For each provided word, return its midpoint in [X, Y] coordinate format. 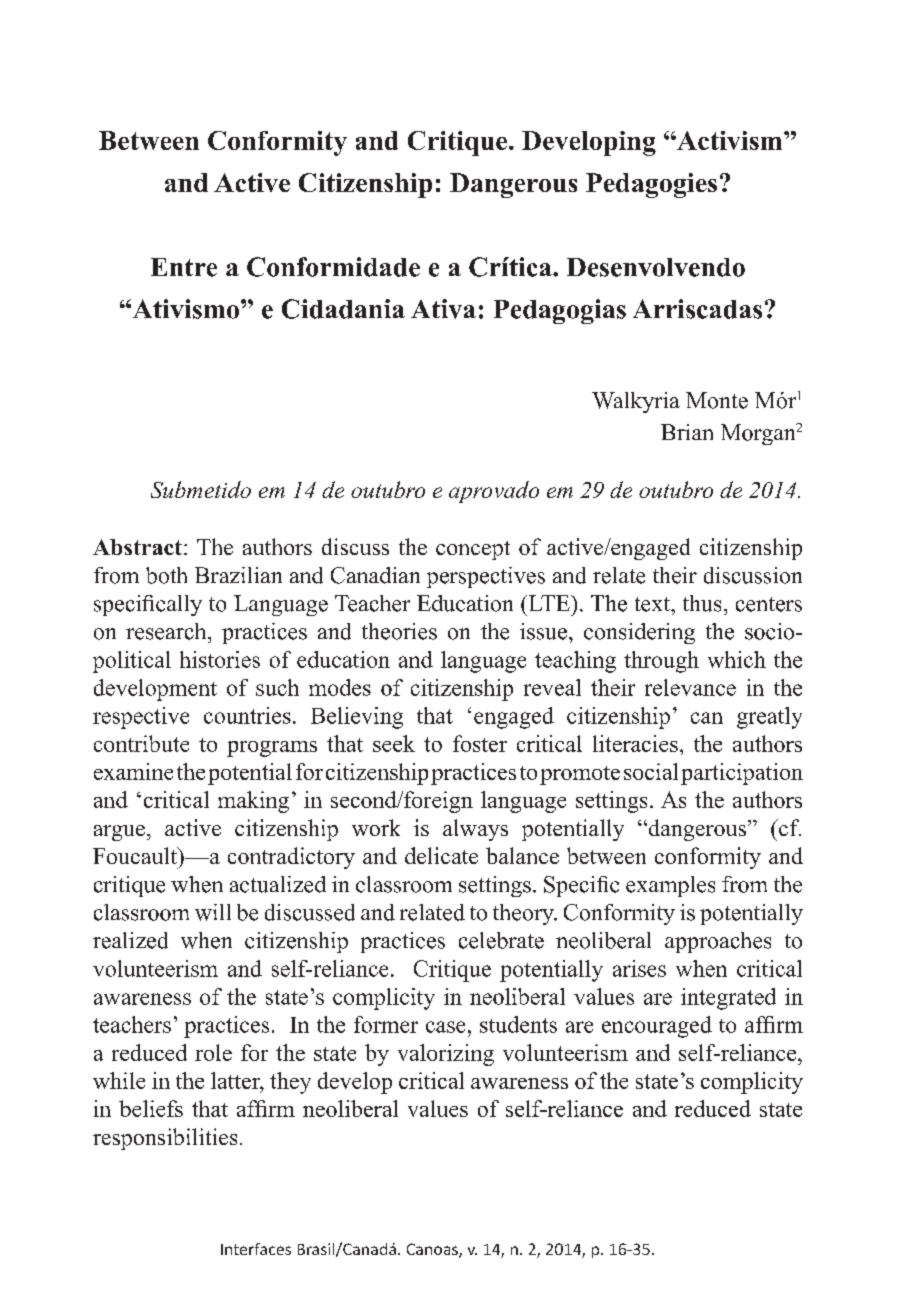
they [290, 1083]
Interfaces [256, 1249]
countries [247, 715]
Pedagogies [651, 185]
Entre [184, 267]
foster [480, 743]
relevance [690, 687]
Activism [730, 140]
